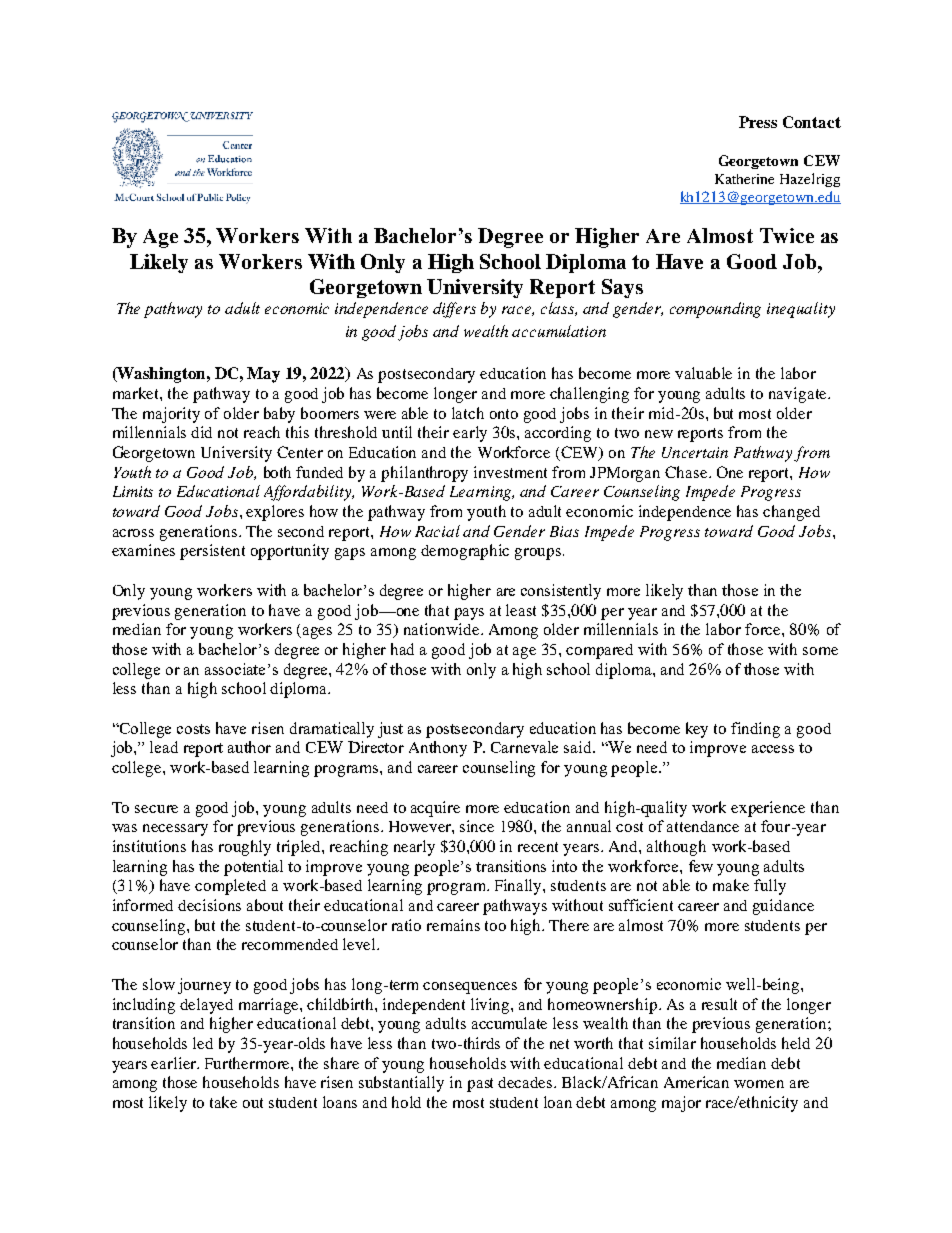 The width and height of the screenshot is (952, 1233). I want to click on since, so click(477, 826).
